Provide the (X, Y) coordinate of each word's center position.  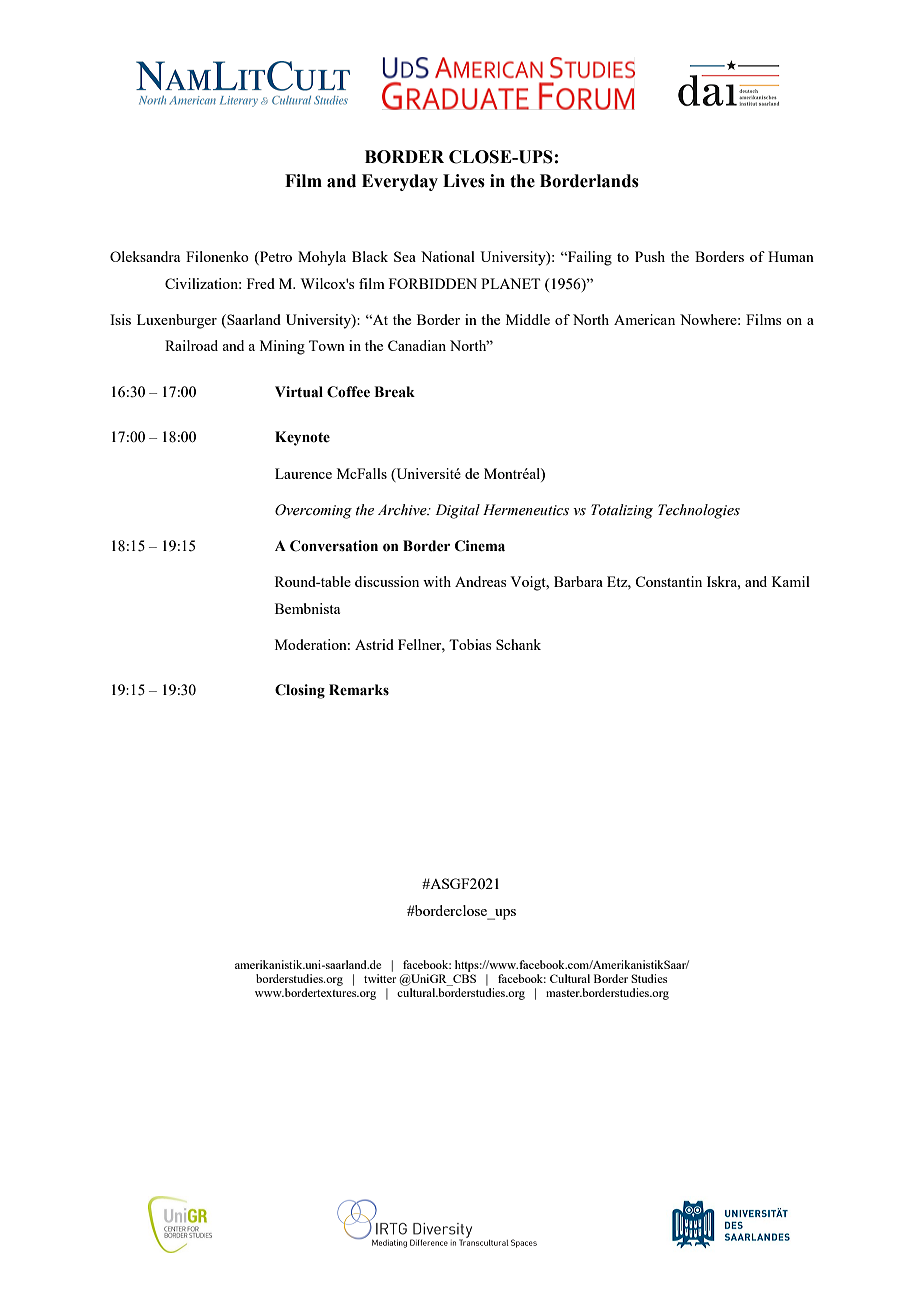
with (437, 581)
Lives (464, 181)
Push (650, 256)
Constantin (668, 581)
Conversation (334, 546)
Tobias (470, 644)
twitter (380, 978)
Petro (275, 256)
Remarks (359, 690)
